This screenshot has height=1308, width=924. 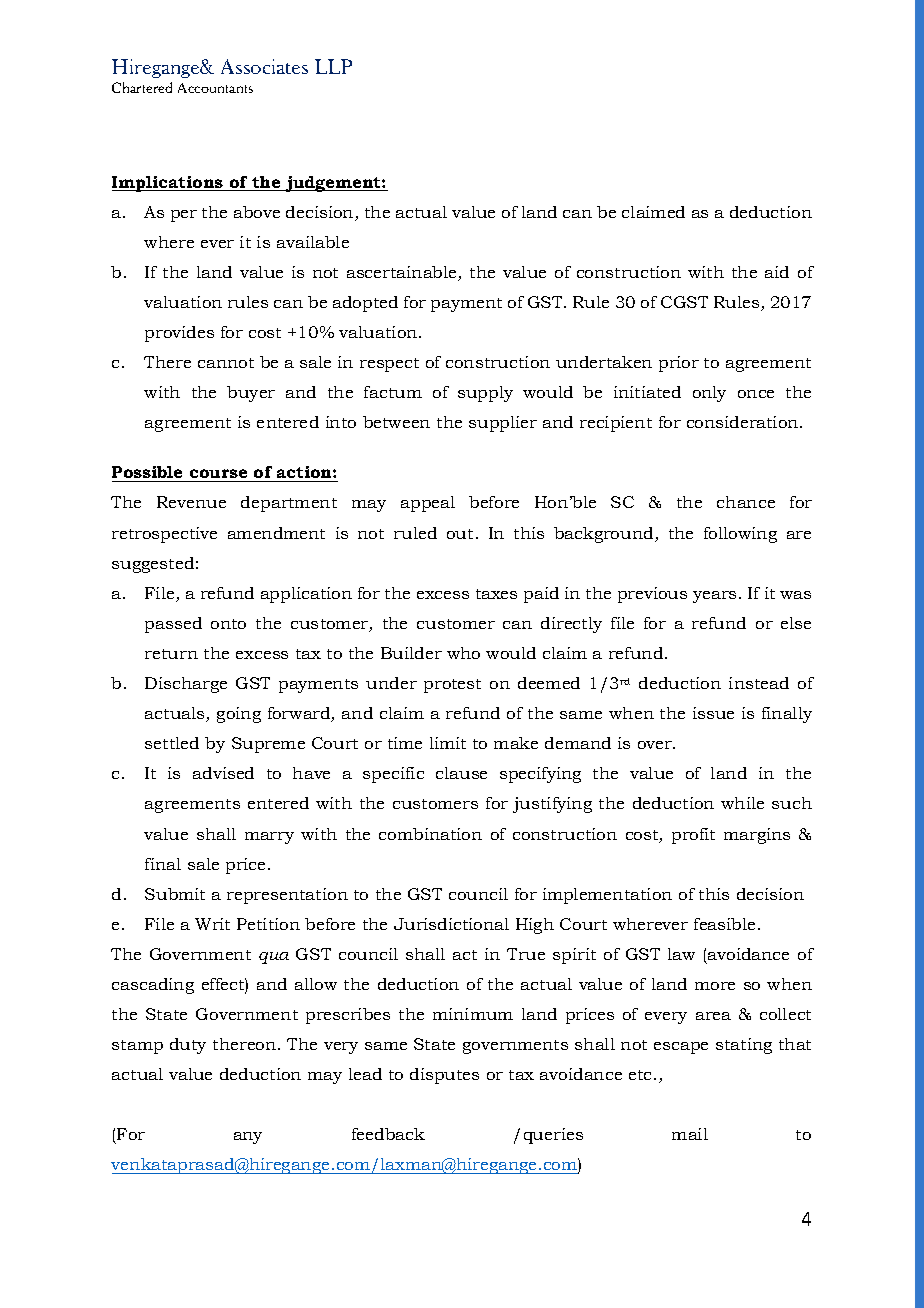 What do you see at coordinates (485, 394) in the screenshot?
I see `supply` at bounding box center [485, 394].
